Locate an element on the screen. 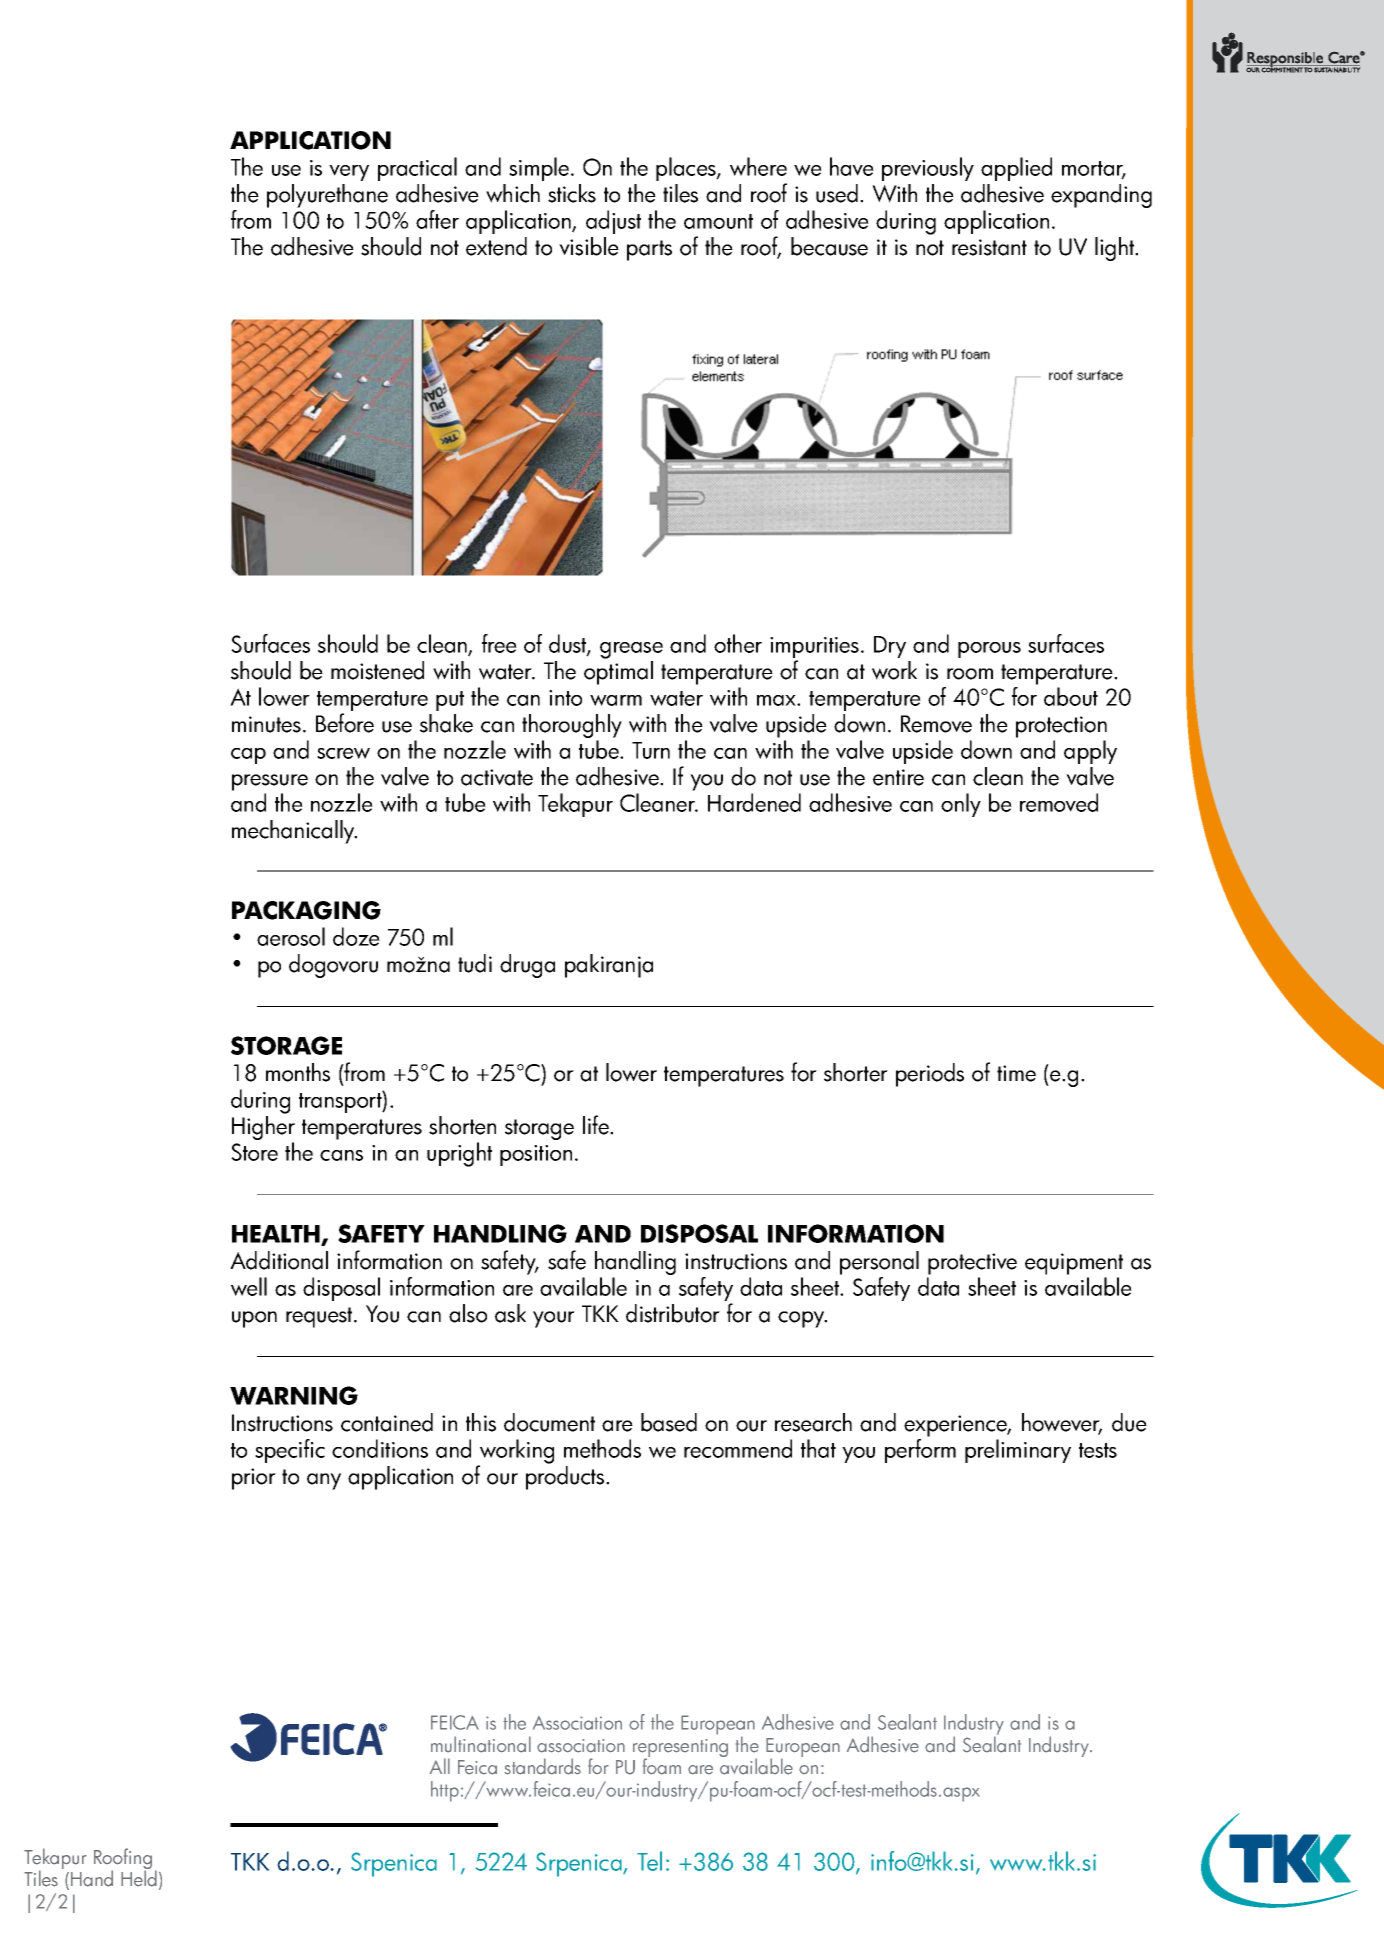 Image resolution: width=1384 pixels, height=1957 pixels. cap is located at coordinates (248, 756).
